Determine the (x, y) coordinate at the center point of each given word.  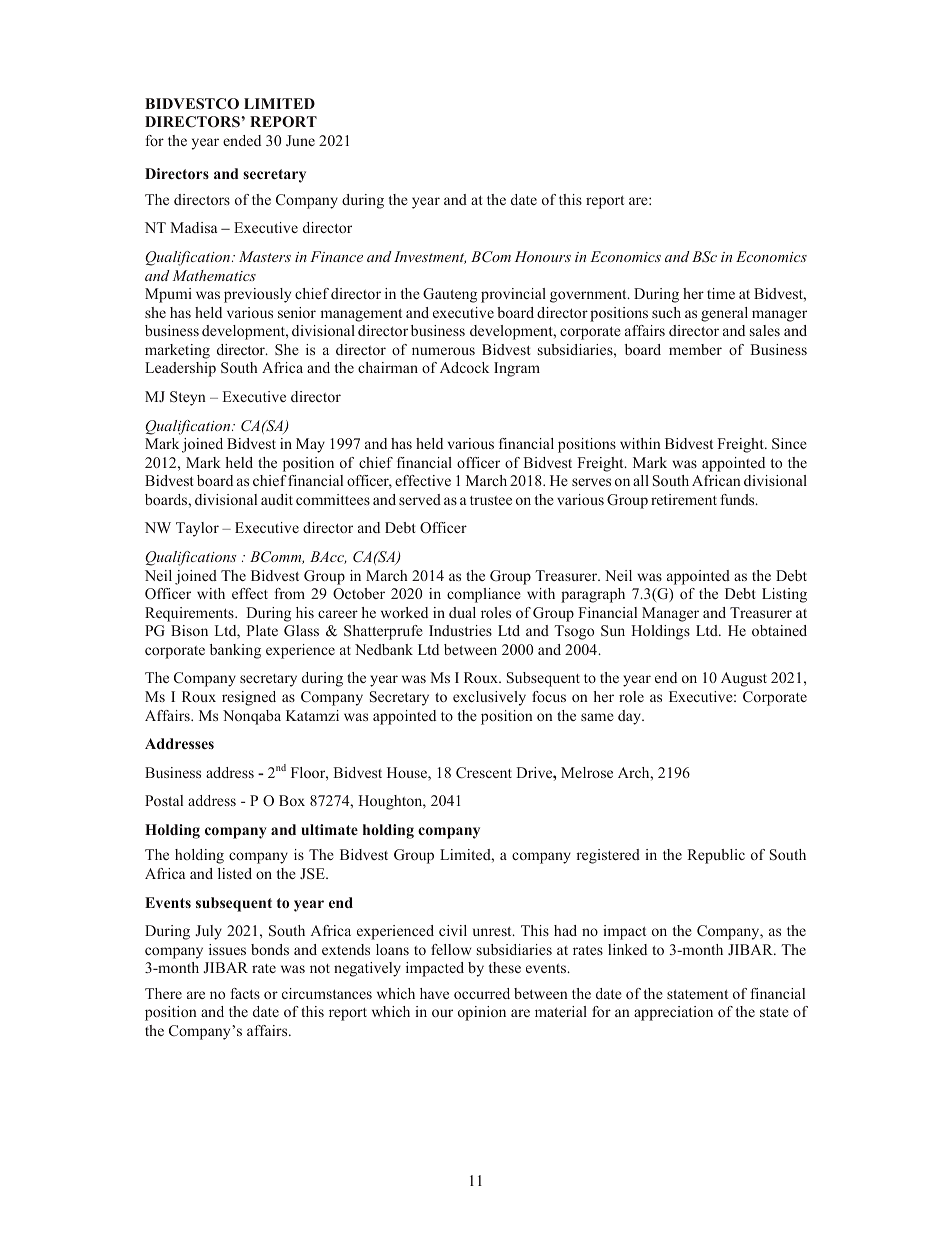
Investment (430, 257)
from (289, 593)
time (721, 293)
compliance (484, 595)
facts (245, 993)
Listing (784, 595)
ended (242, 140)
